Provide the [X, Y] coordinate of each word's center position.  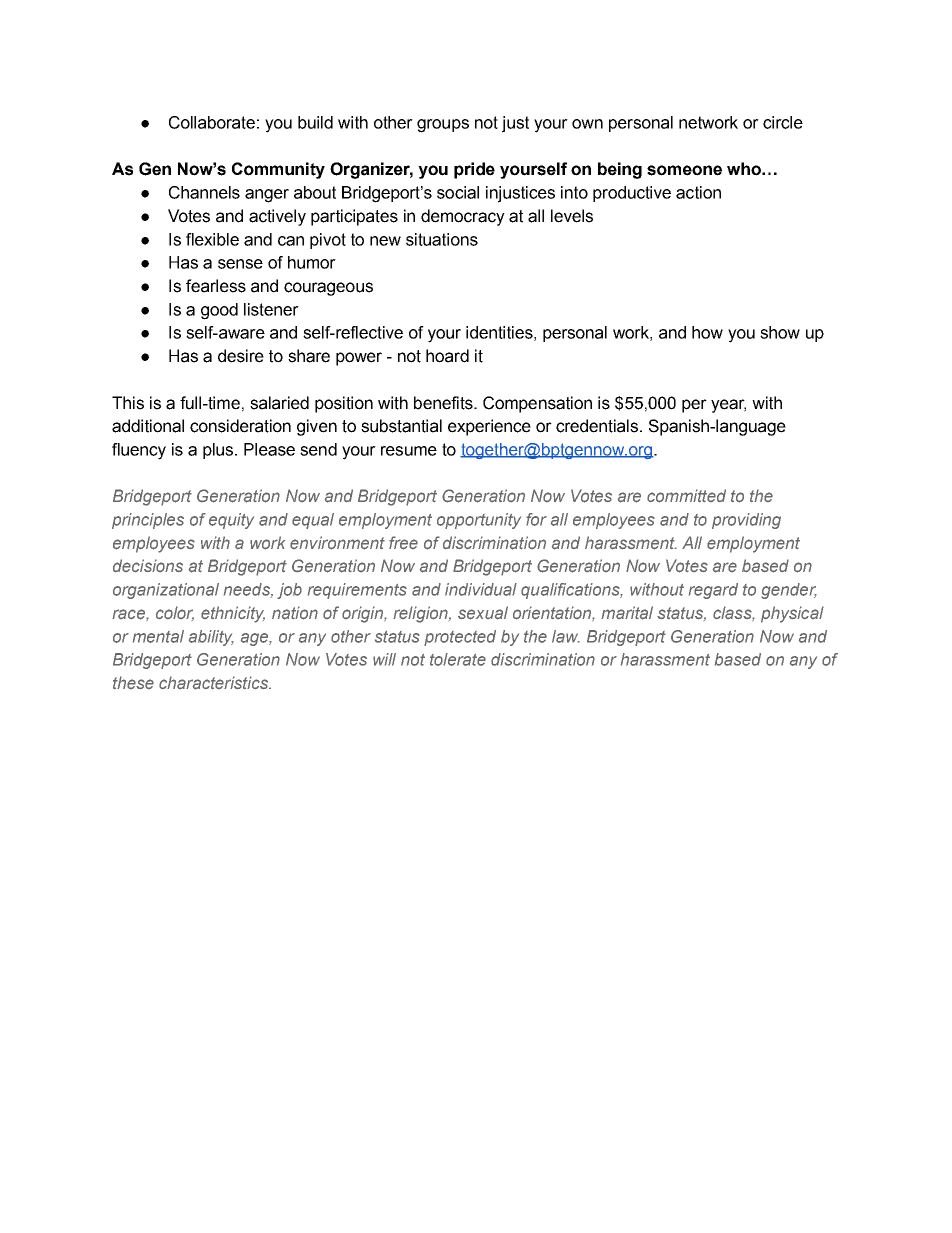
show [780, 332]
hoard [447, 356]
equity [231, 521]
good [219, 311]
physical [792, 614]
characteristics [214, 683]
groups [443, 126]
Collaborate [212, 122]
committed [686, 496]
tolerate [458, 659]
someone [684, 170]
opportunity [479, 521]
